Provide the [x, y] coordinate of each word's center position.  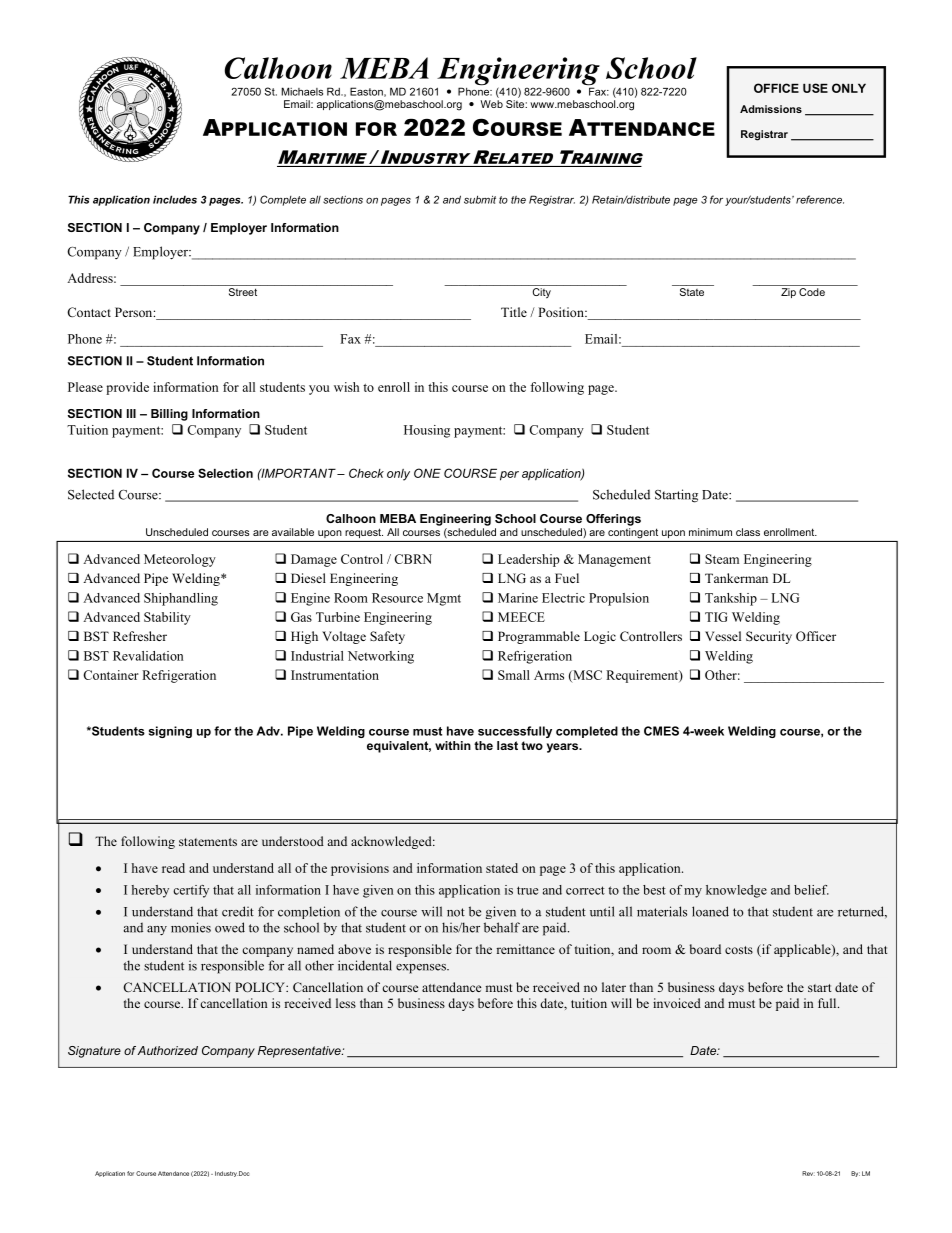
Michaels [302, 91]
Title [514, 312]
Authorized [167, 1050]
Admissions [771, 109]
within [453, 745]
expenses [422, 969]
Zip [788, 293]
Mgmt [444, 599]
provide [127, 388]
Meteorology [180, 560]
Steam [722, 559]
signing [170, 732]
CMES [661, 731]
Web [491, 104]
